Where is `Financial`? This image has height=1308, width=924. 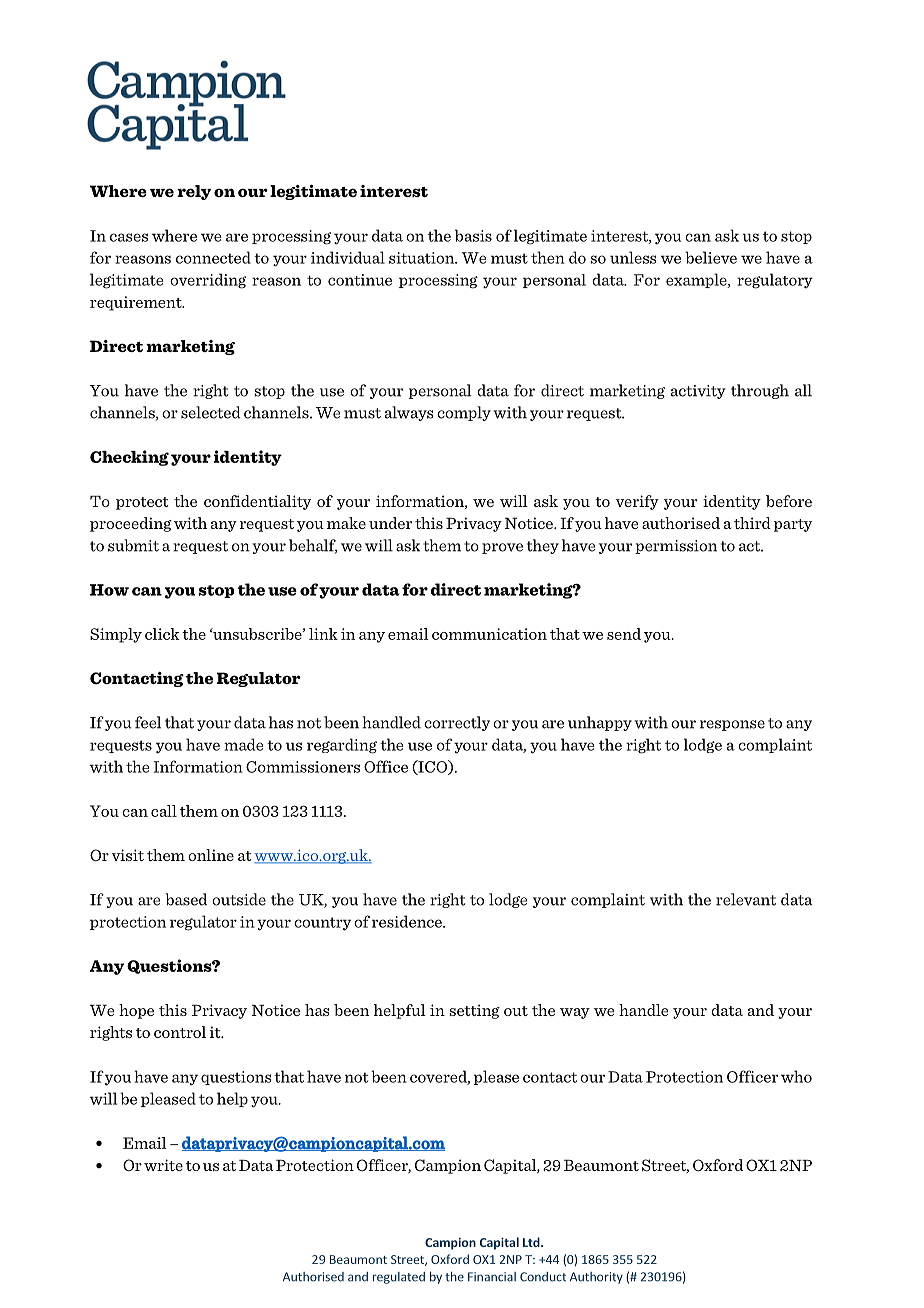
Financial is located at coordinates (492, 1277).
